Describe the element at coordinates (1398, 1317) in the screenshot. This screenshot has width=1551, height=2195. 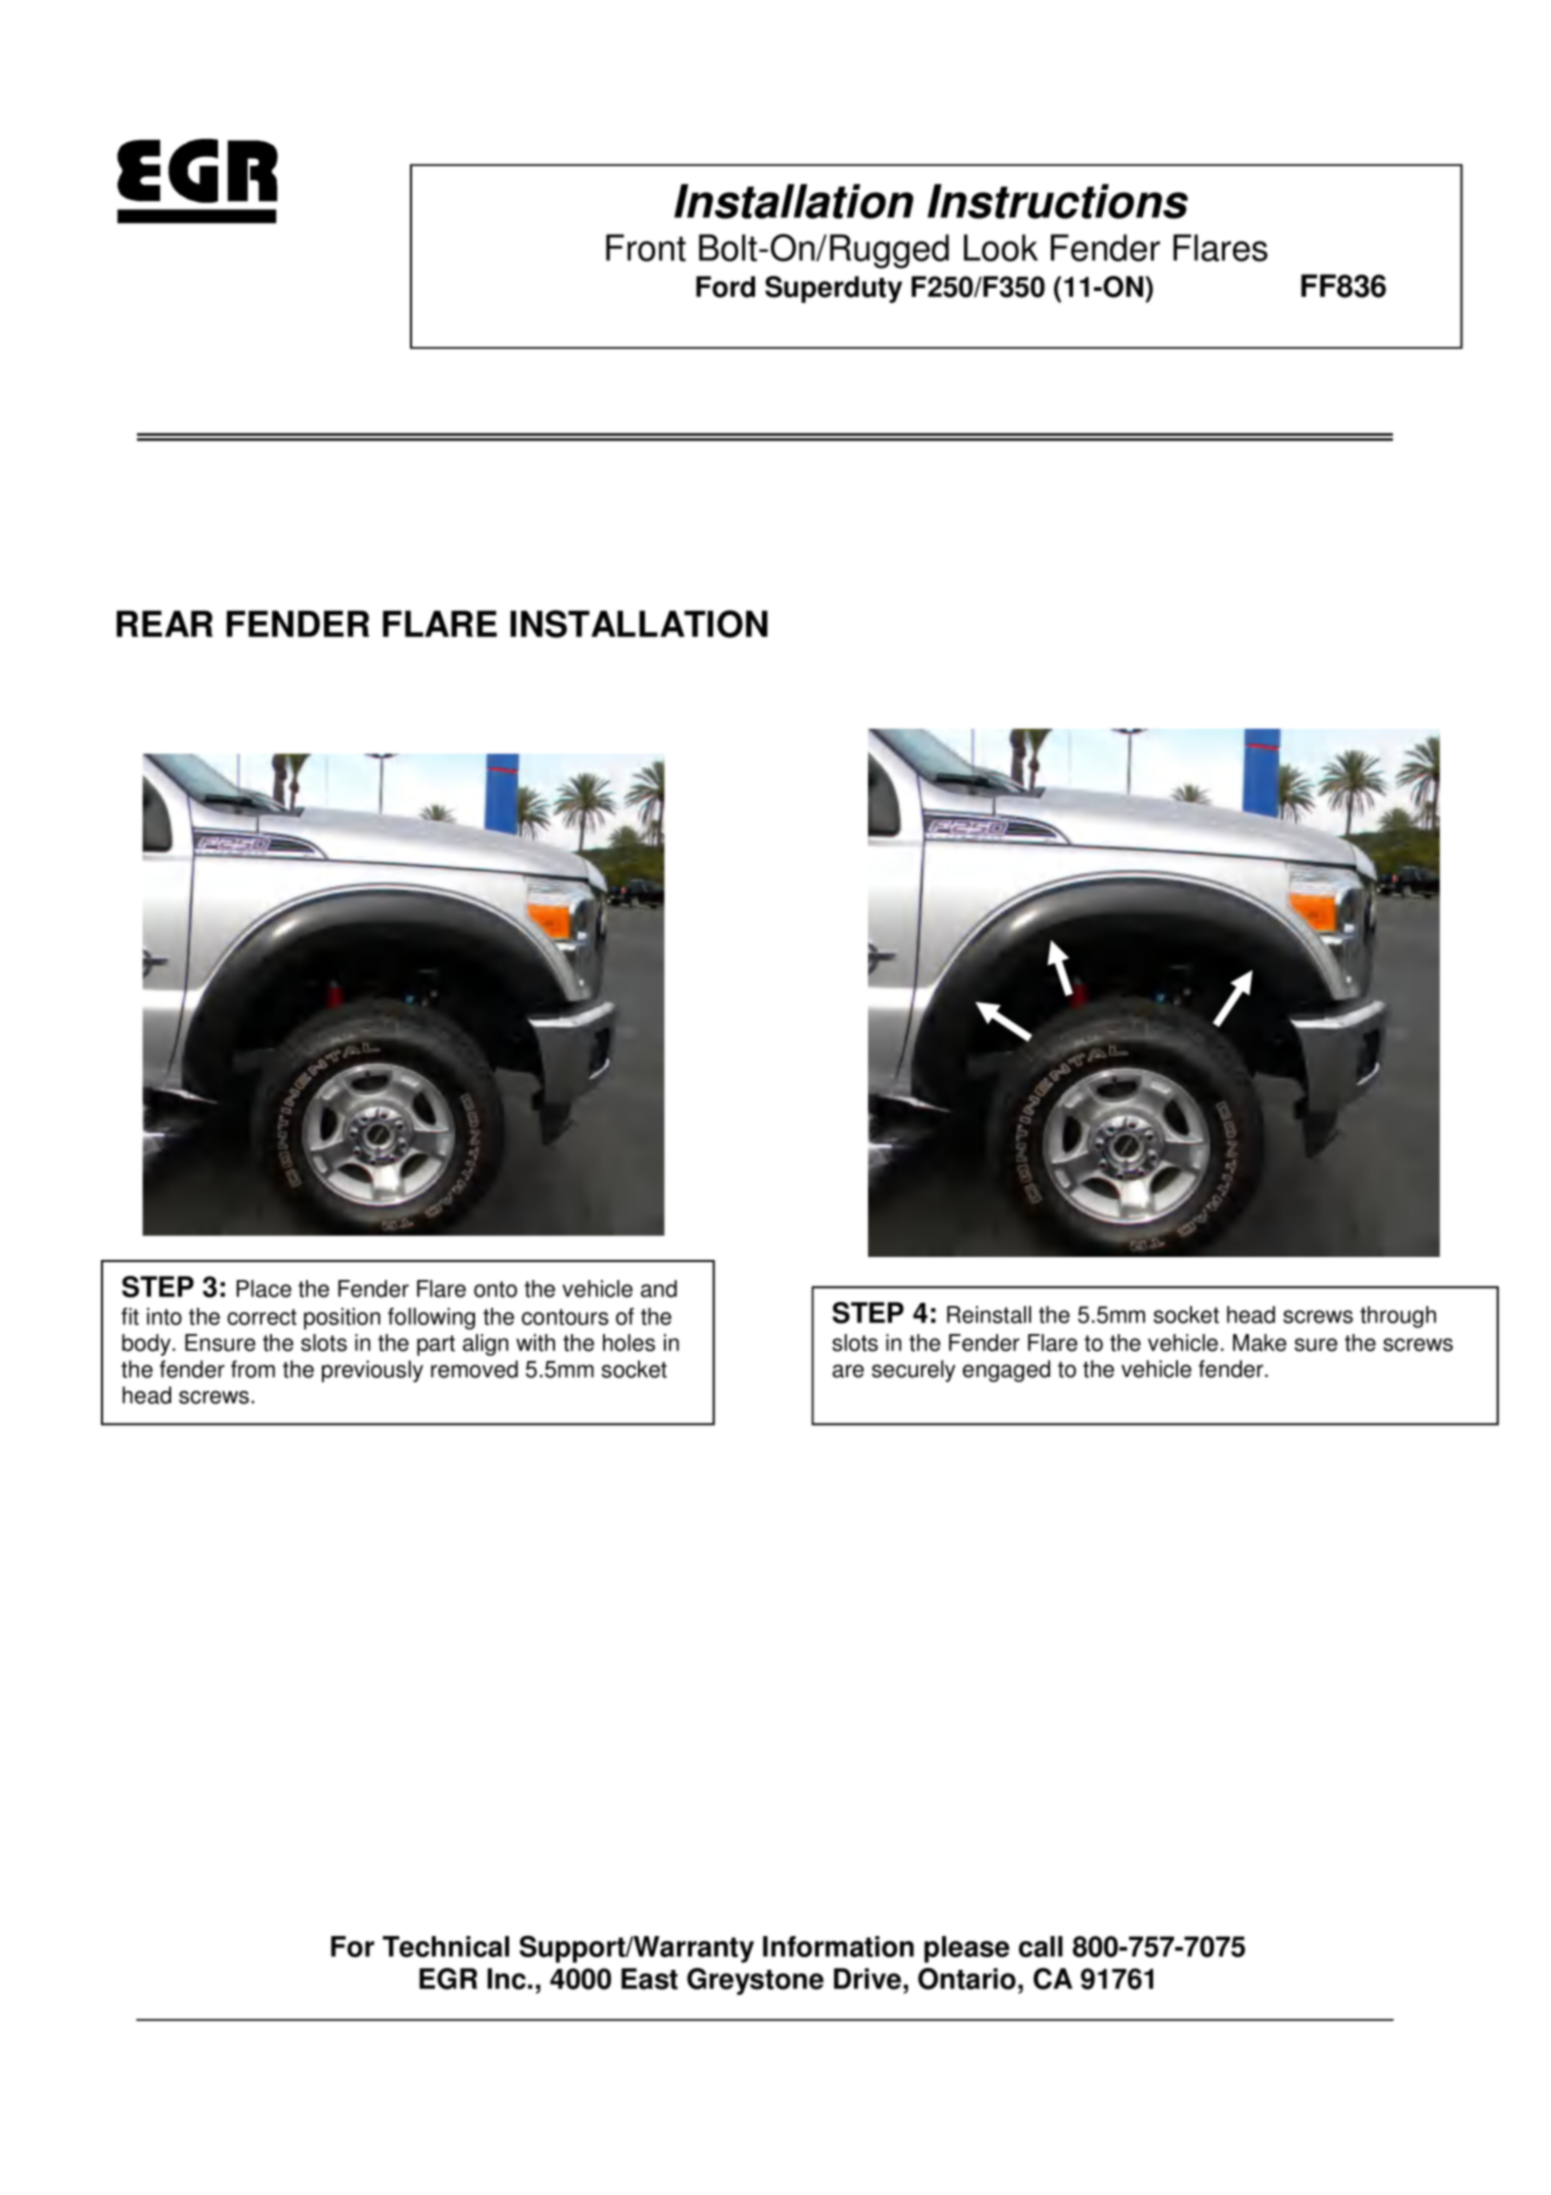
I see `through` at that location.
